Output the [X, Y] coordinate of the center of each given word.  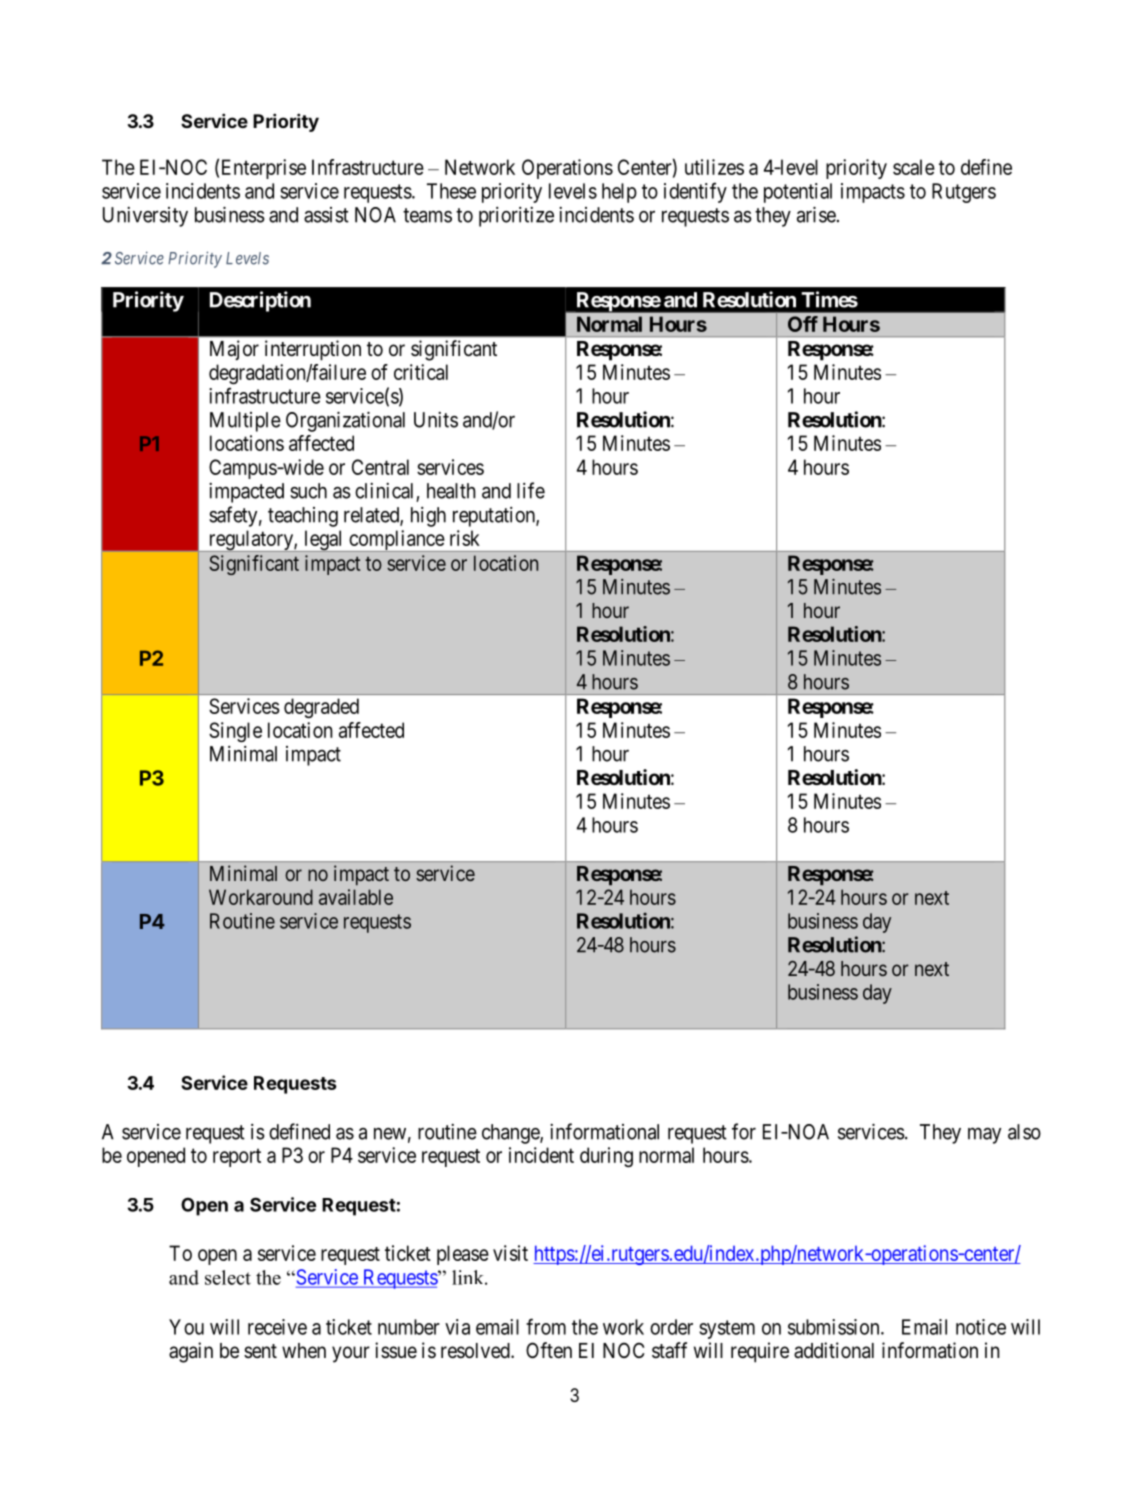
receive [277, 1327]
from [546, 1326]
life [531, 490]
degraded [321, 708]
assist [326, 215]
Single [235, 732]
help [619, 193]
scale [914, 167]
